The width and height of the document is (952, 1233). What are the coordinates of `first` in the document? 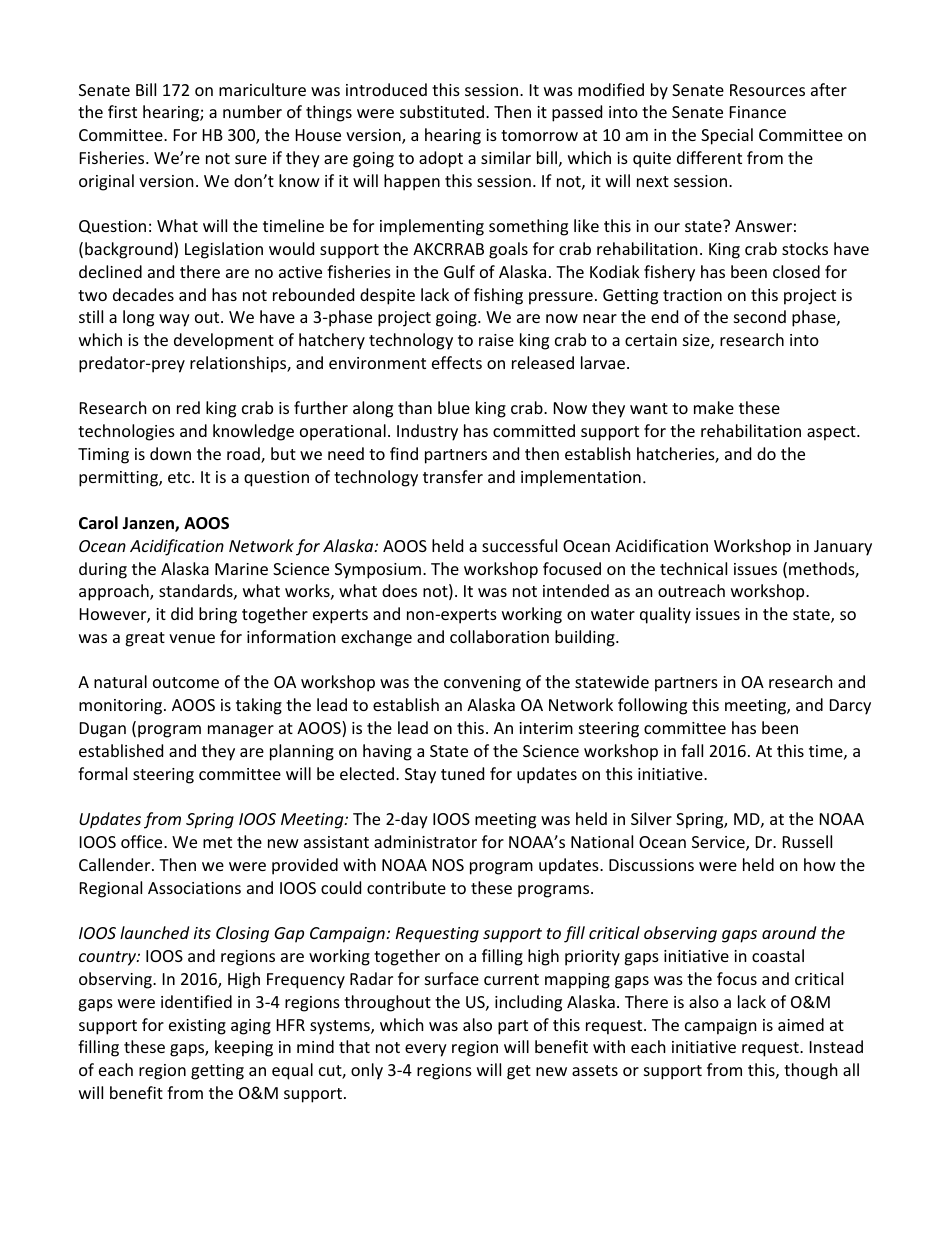 It's located at (122, 111).
